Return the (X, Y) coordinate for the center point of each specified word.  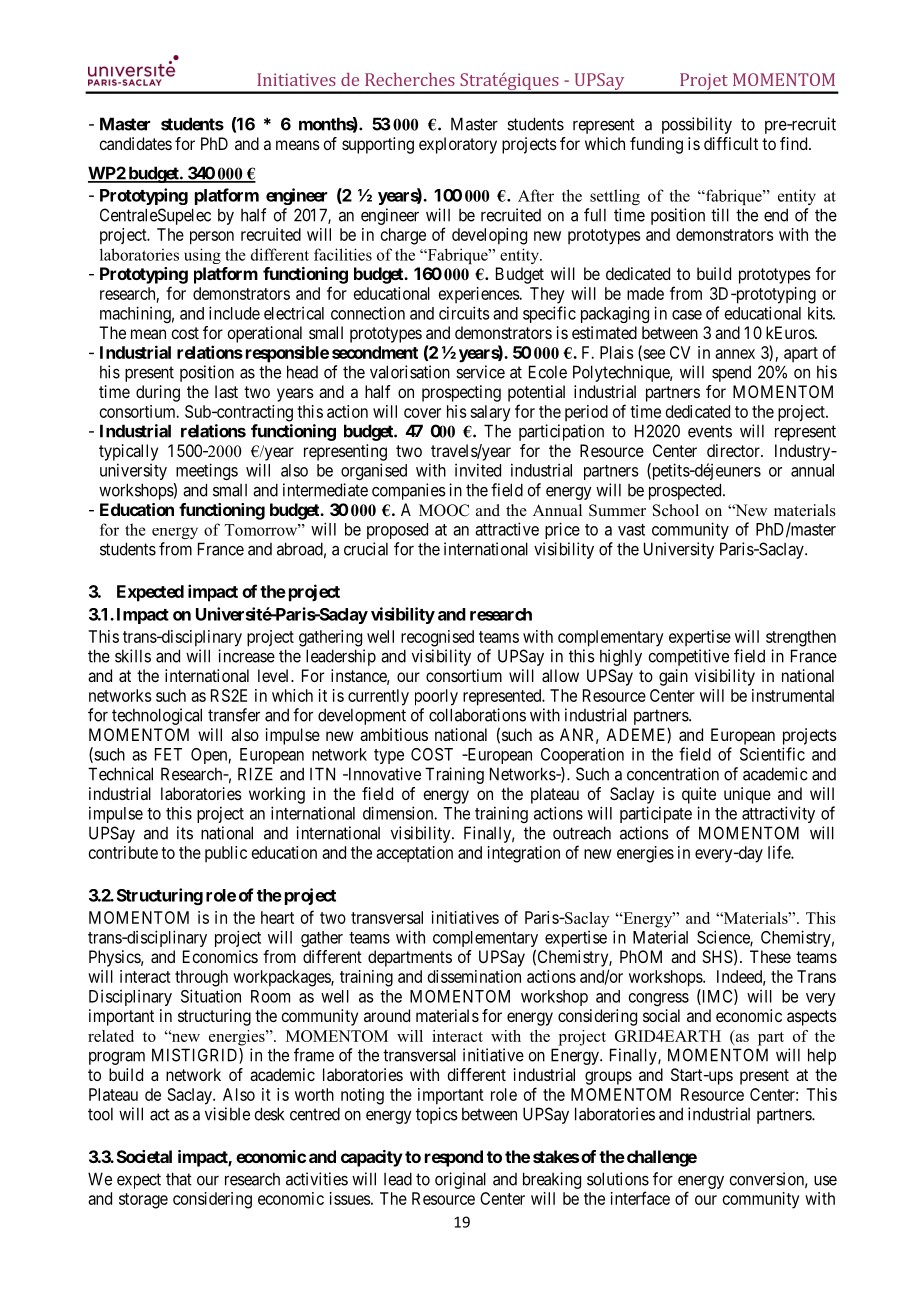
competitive (688, 657)
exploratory (458, 145)
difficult (731, 143)
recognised (437, 638)
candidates (135, 143)
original (460, 1180)
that (179, 1179)
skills (133, 656)
